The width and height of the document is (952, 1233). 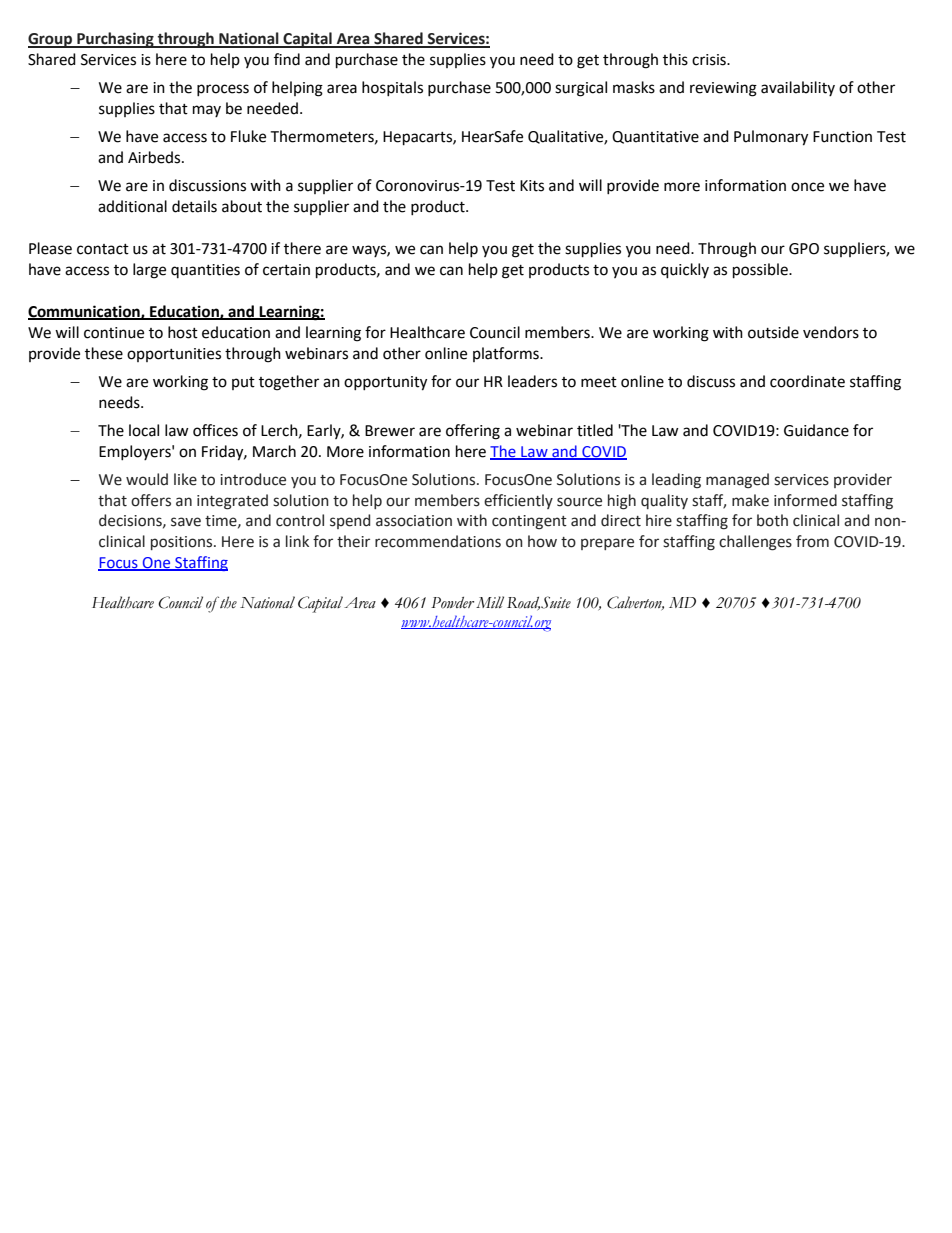 I want to click on platforms, so click(x=507, y=354).
